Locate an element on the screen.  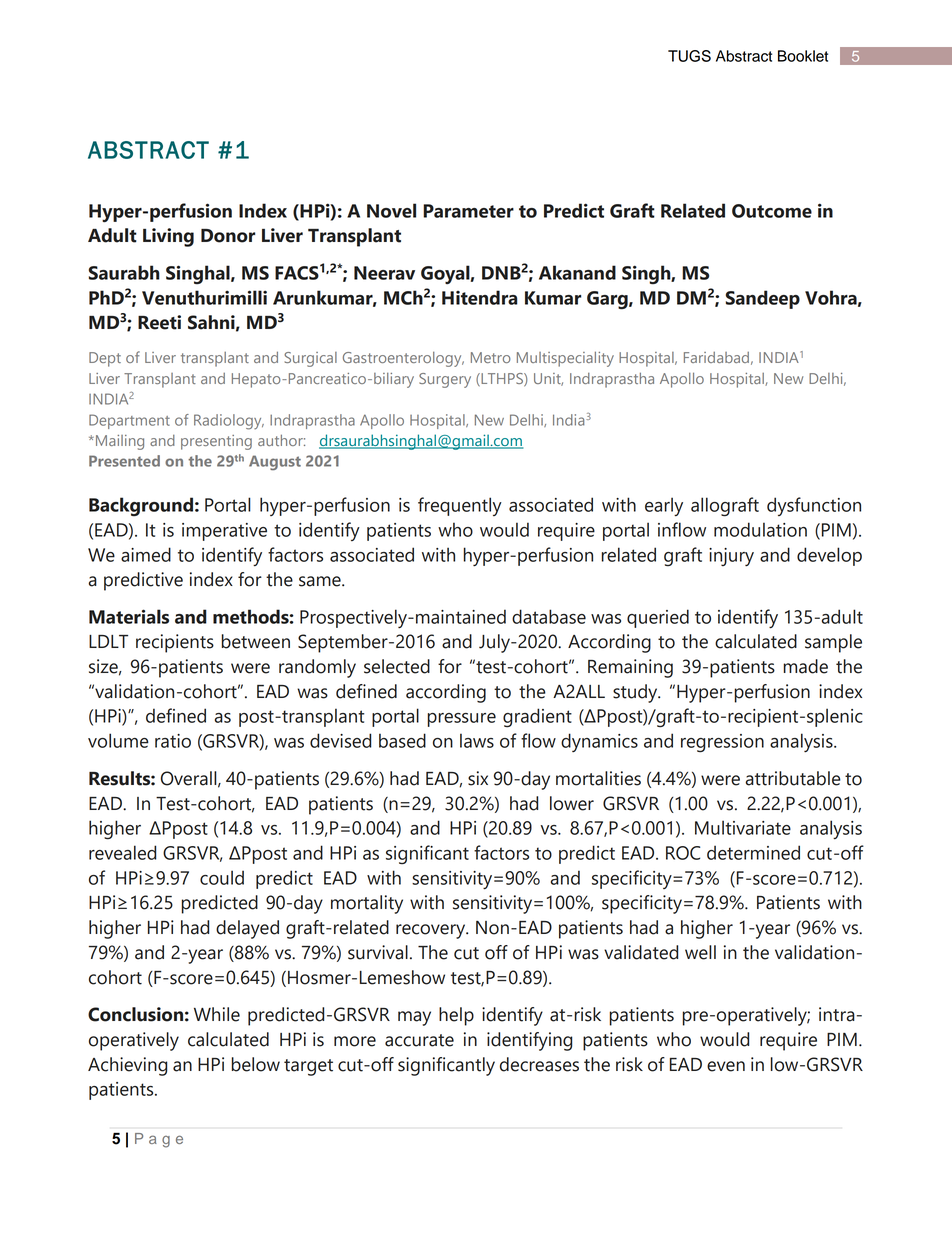
injury is located at coordinates (731, 557).
